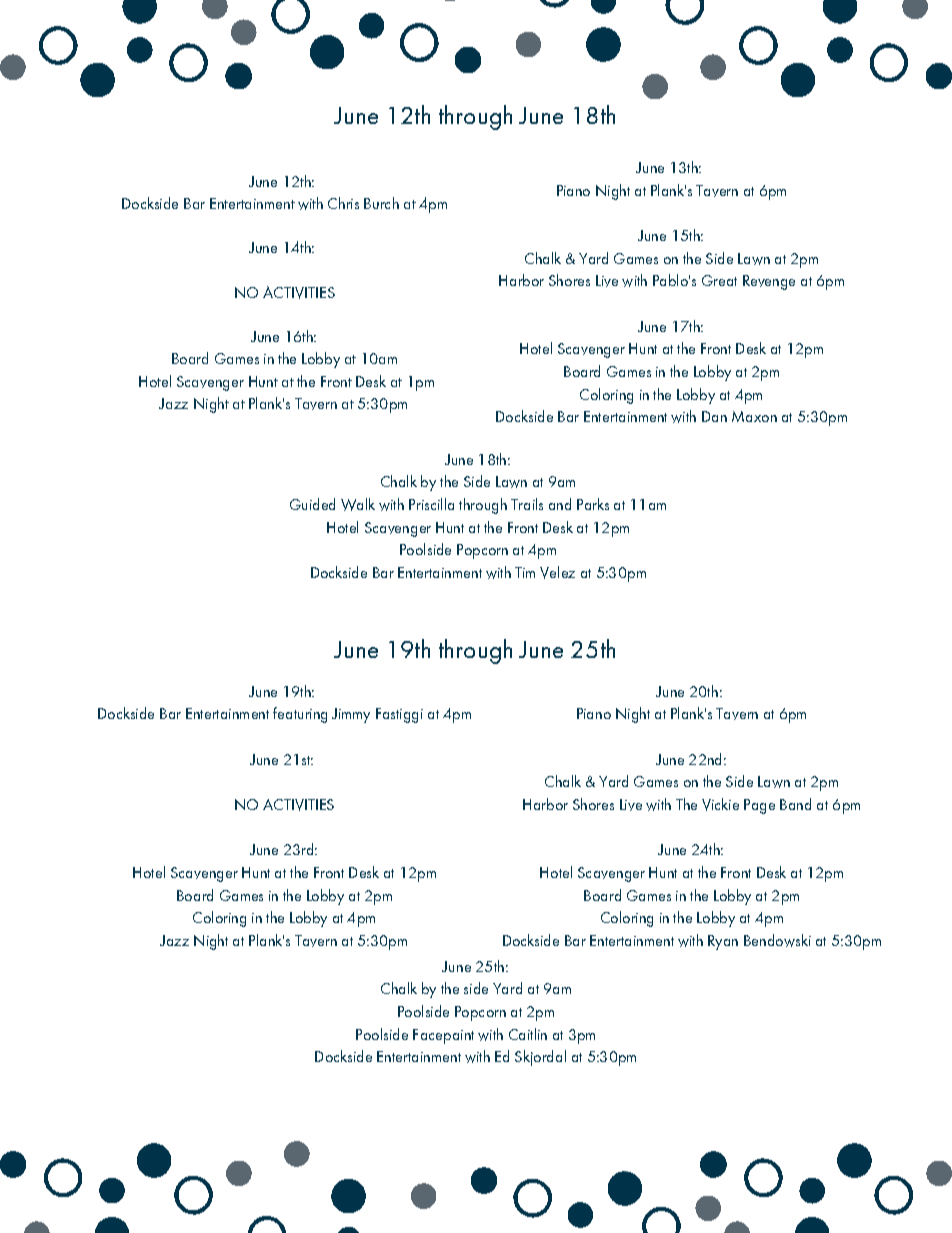  Describe the element at coordinates (528, 1034) in the image. I see `Caitlin` at that location.
